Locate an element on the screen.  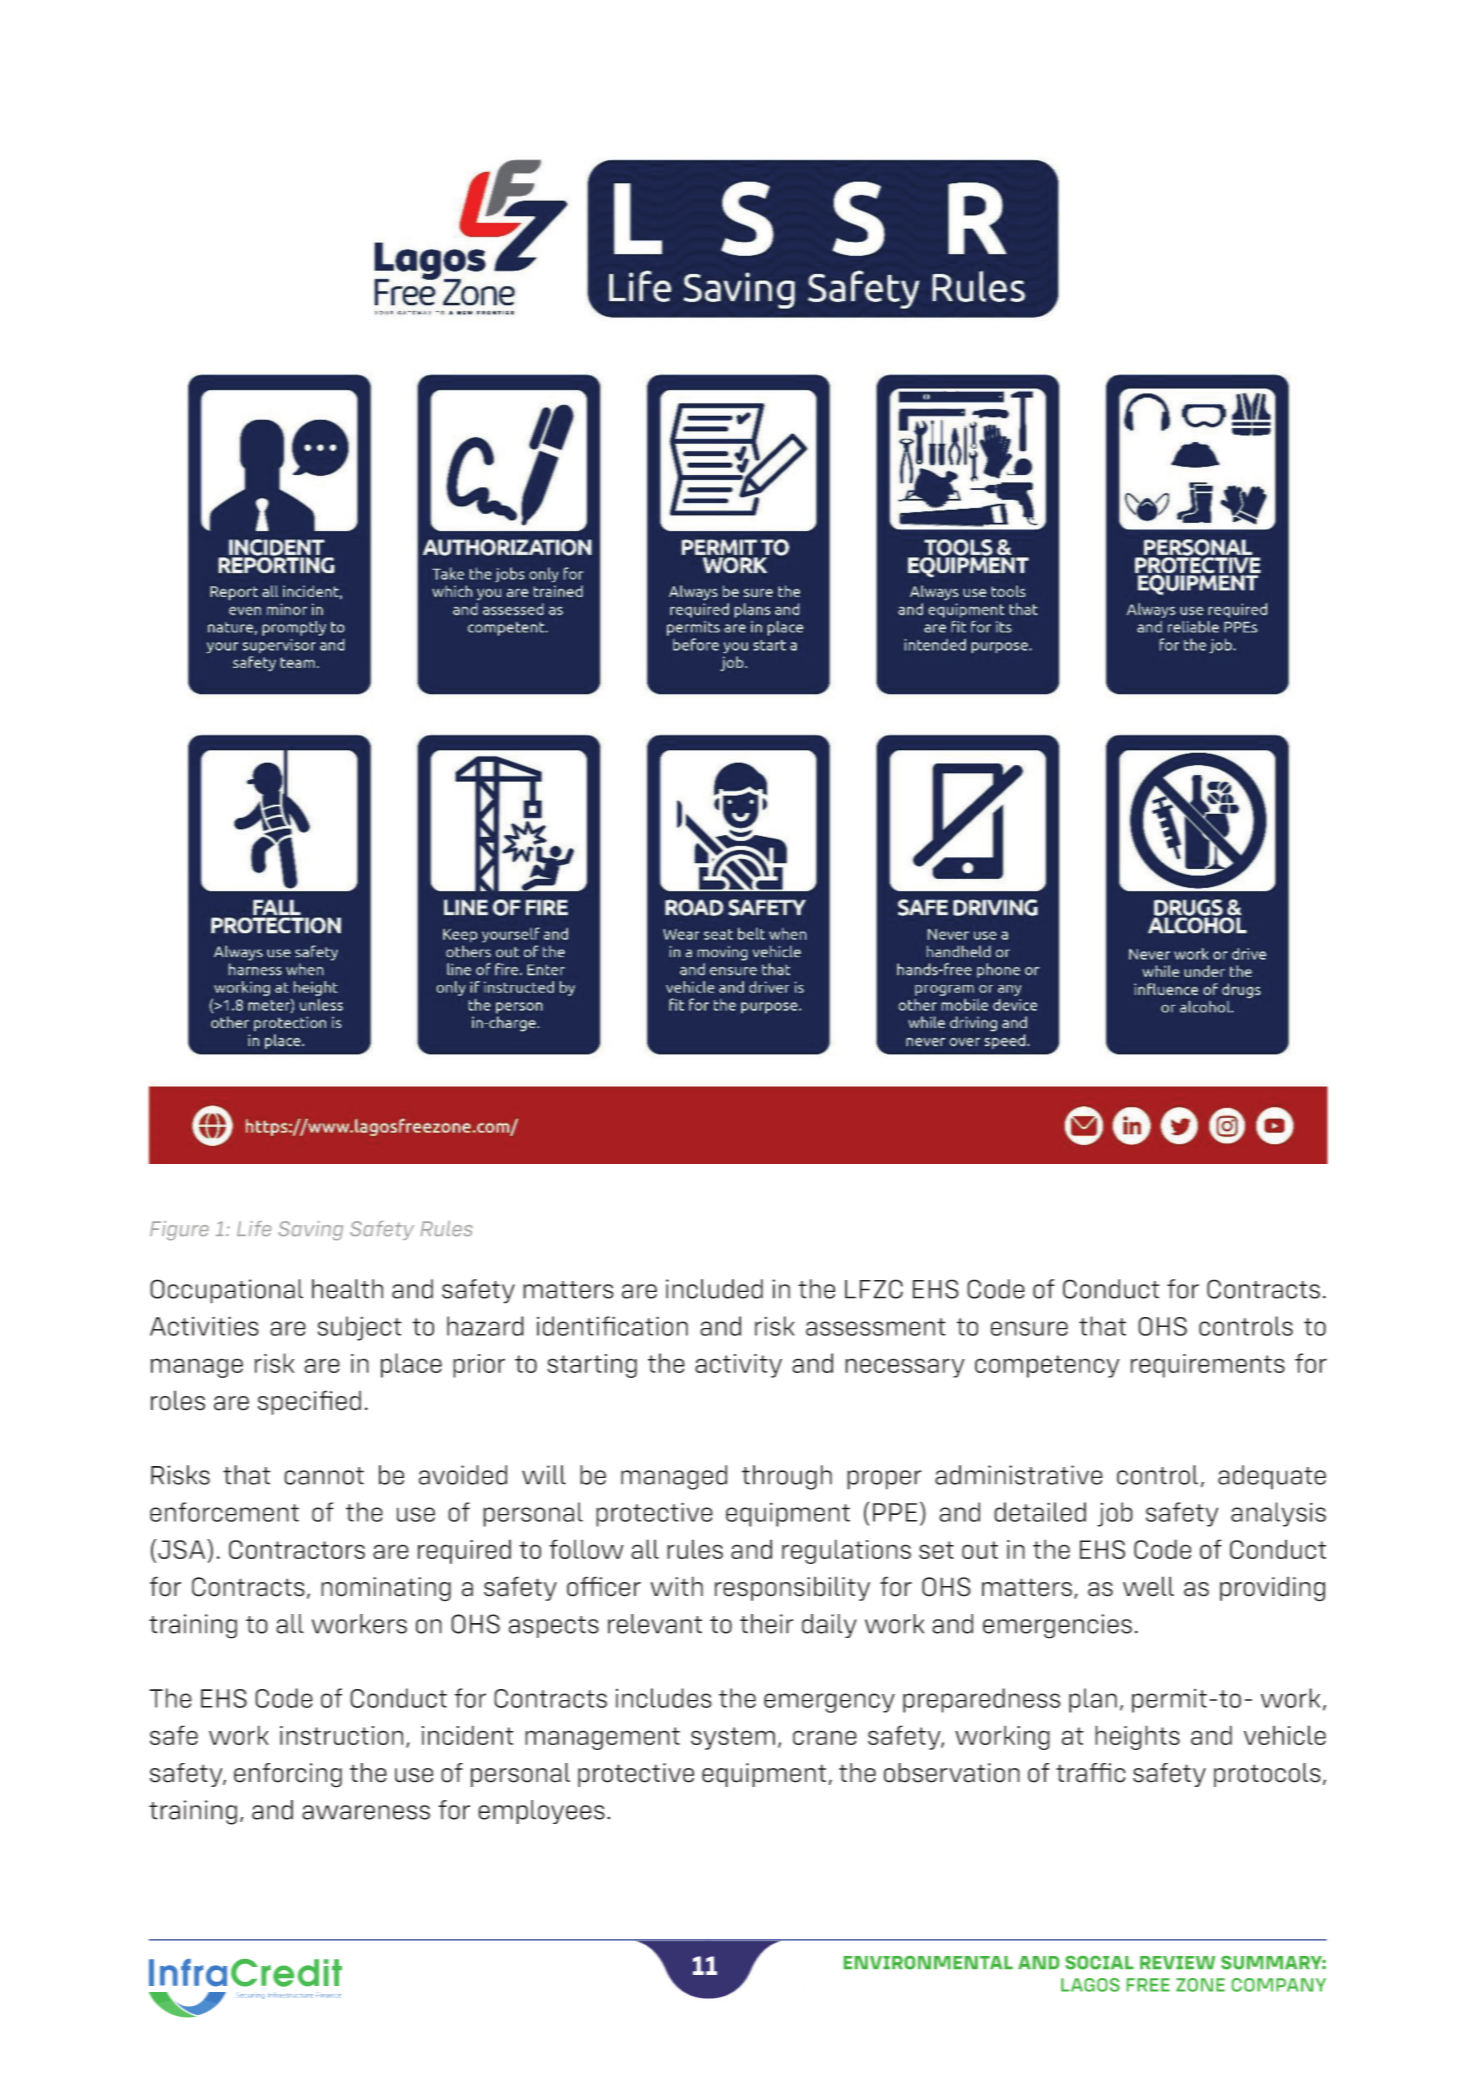
Saving is located at coordinates (311, 1230).
